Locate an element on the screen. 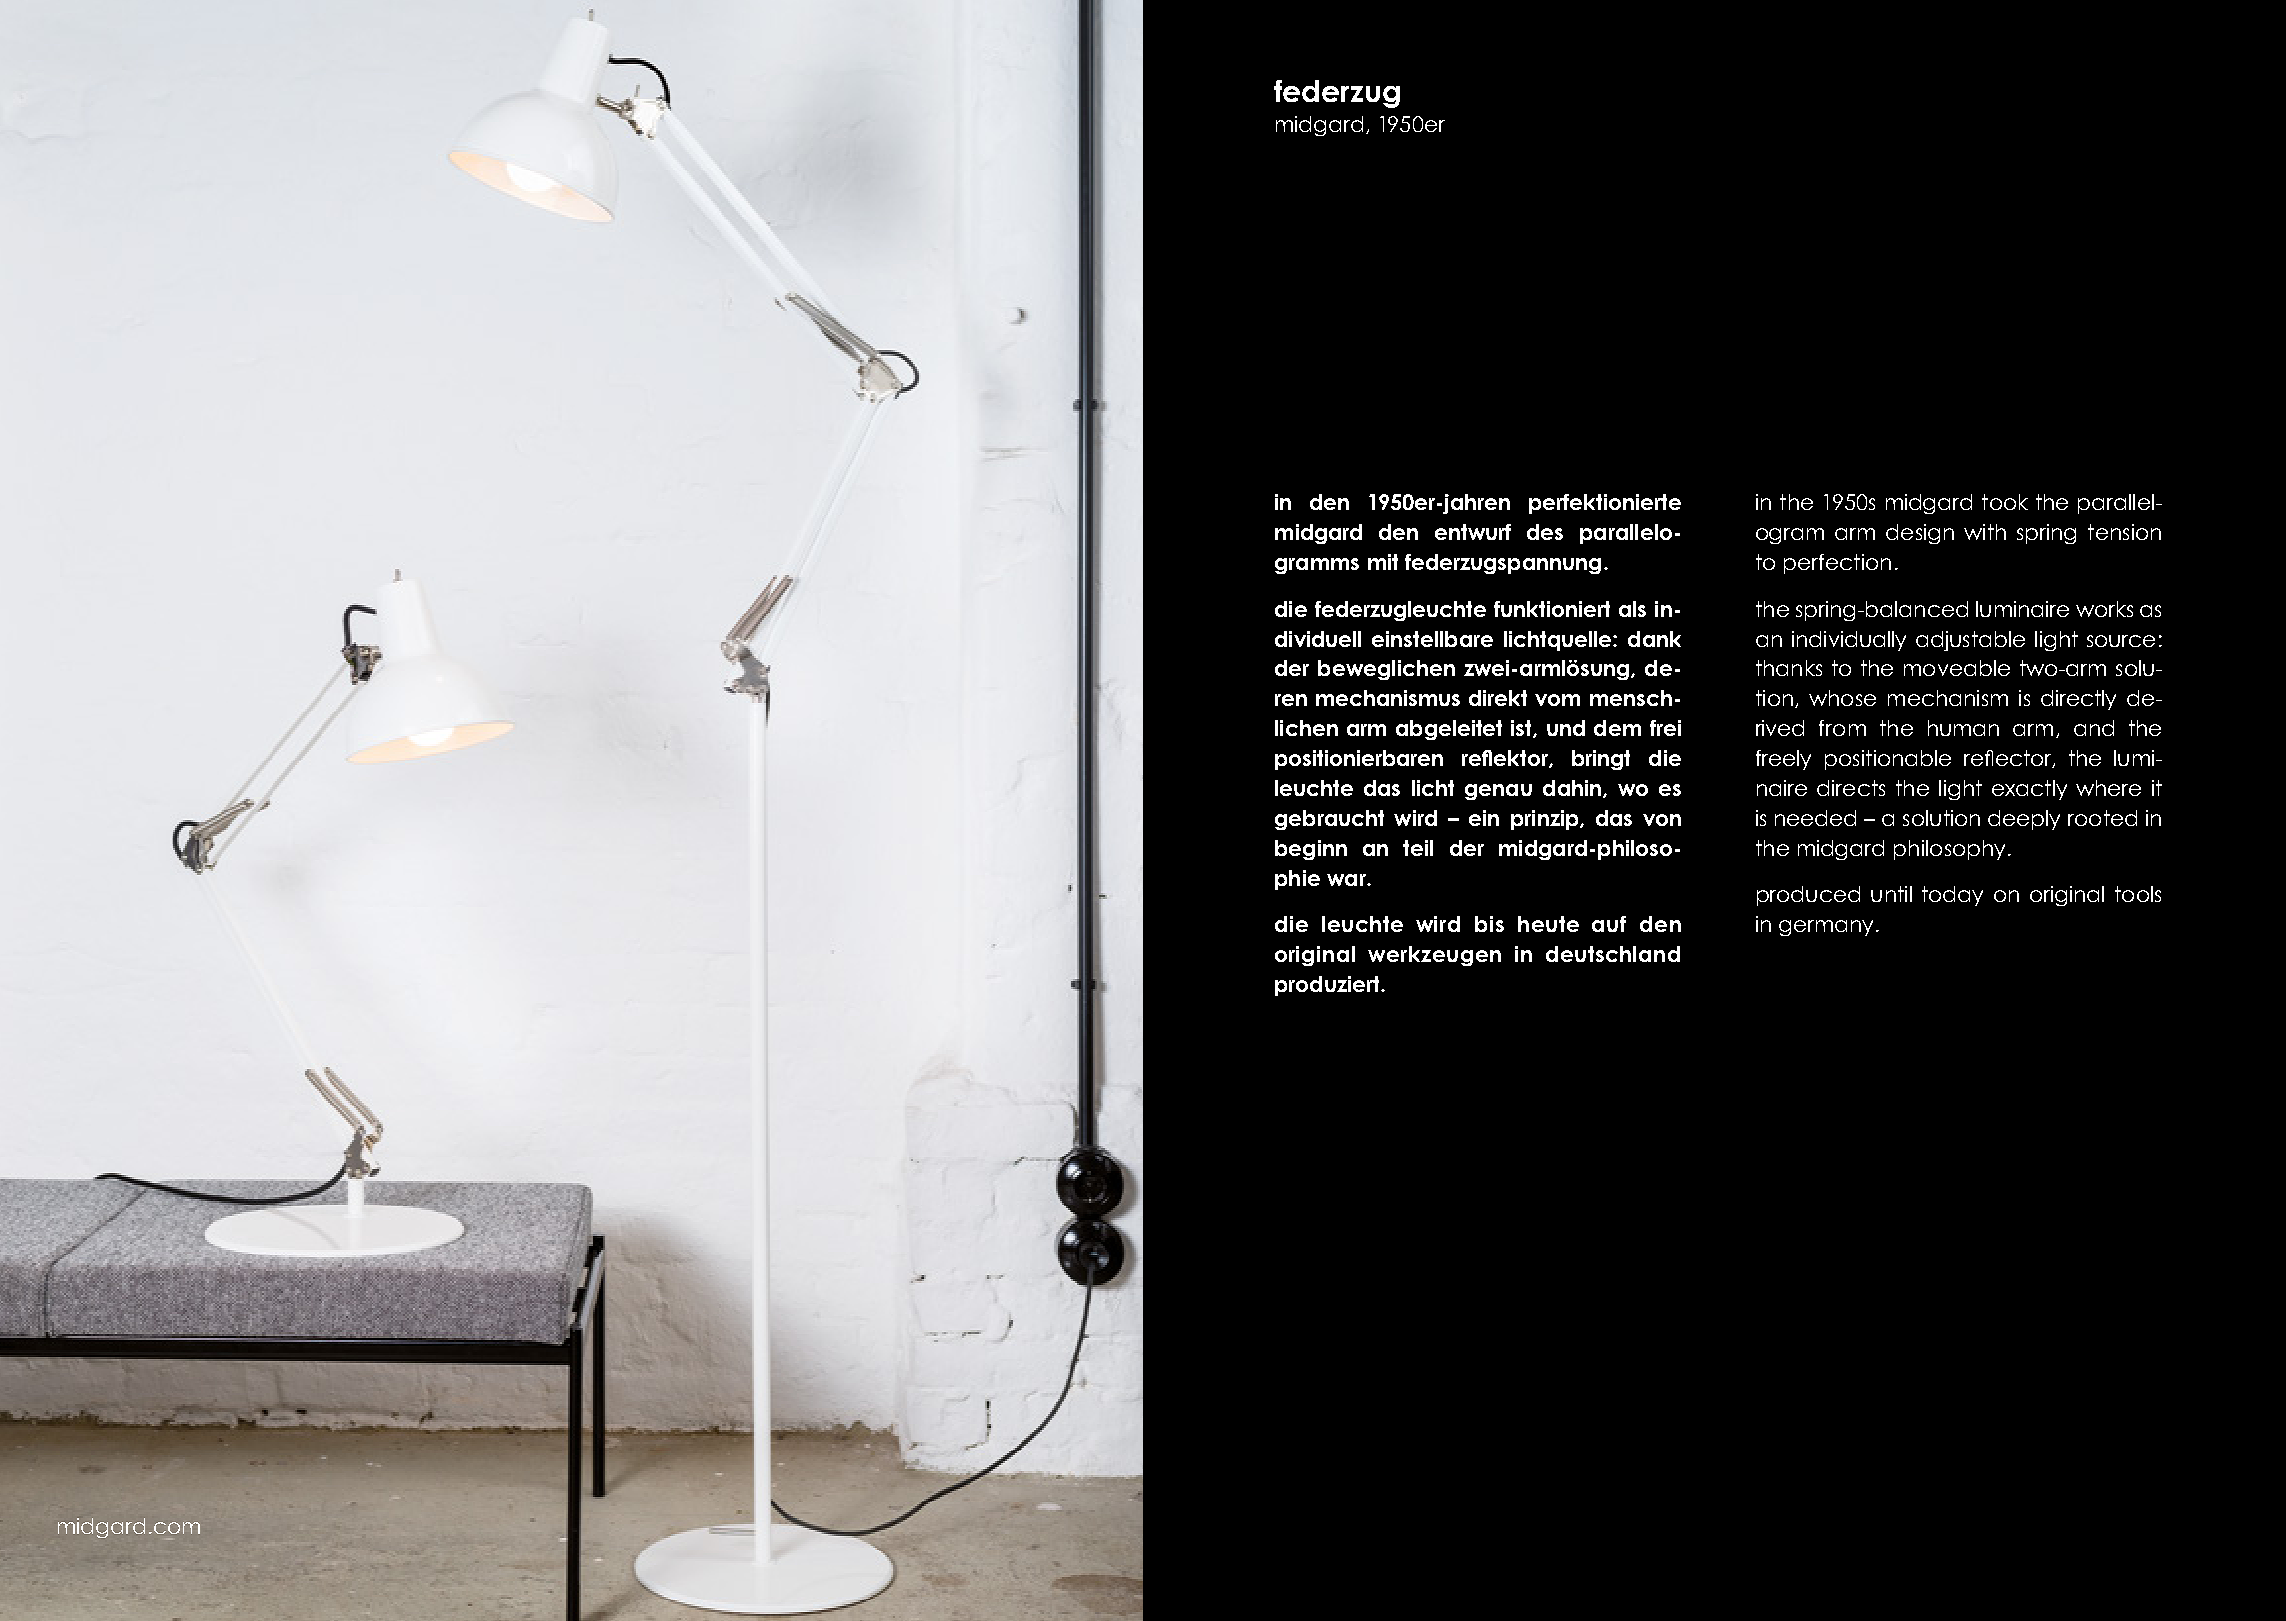  needed is located at coordinates (1815, 818).
